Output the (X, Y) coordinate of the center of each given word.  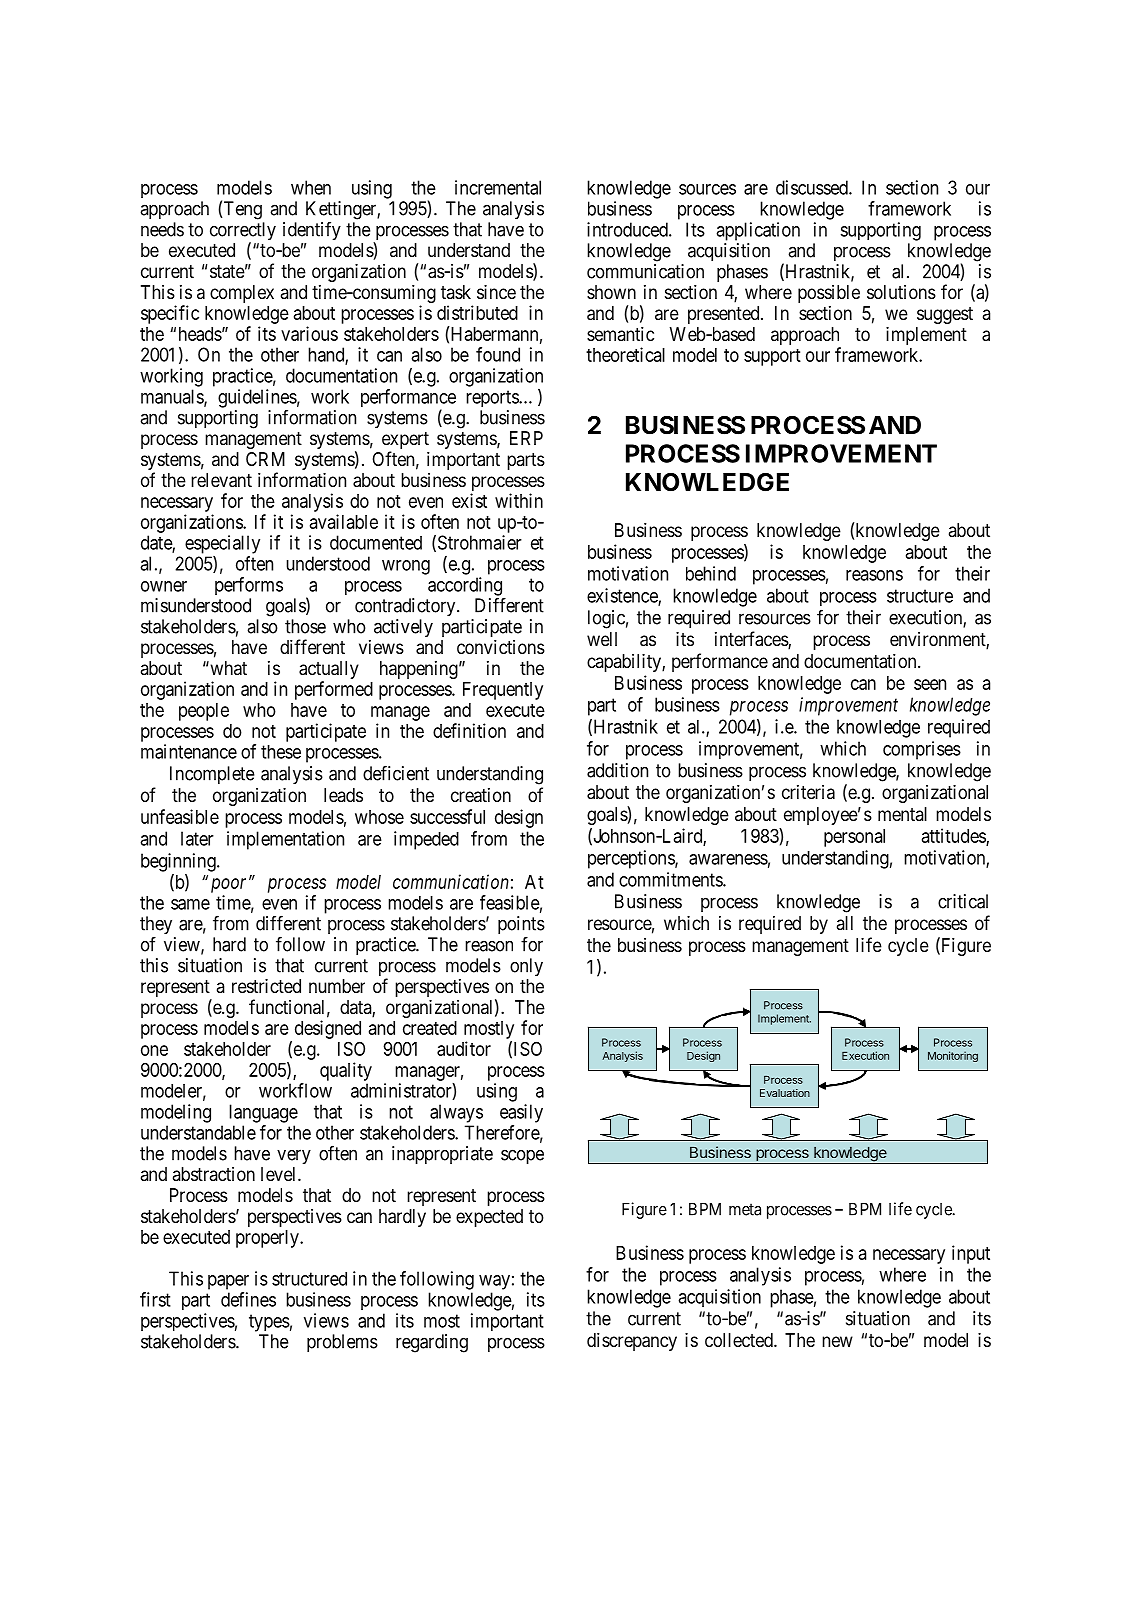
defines (248, 1299)
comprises (922, 750)
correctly (243, 232)
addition (617, 770)
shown (611, 292)
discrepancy (632, 1342)
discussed (813, 187)
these (281, 752)
